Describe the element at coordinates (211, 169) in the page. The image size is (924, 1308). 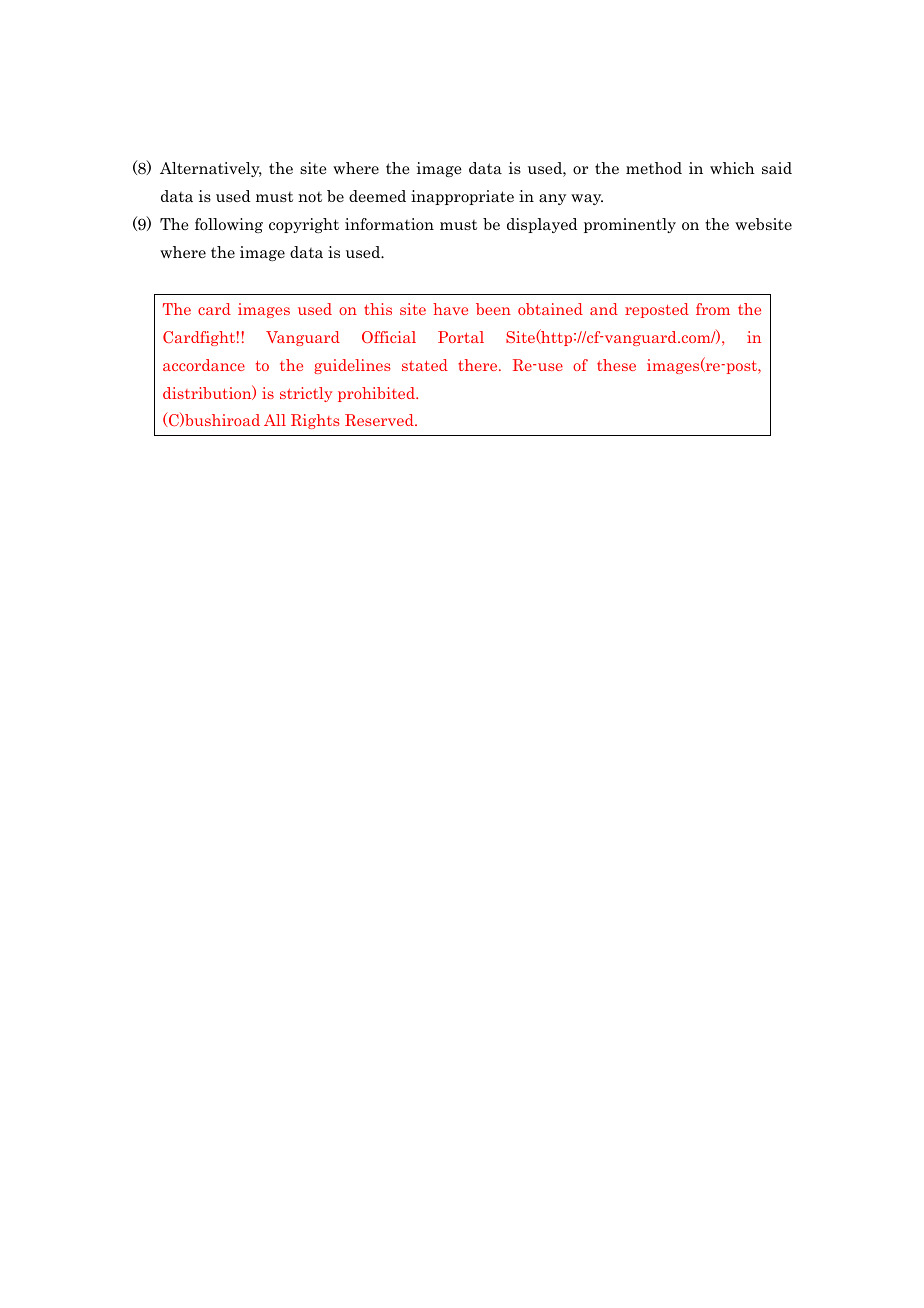
I see `Alternatively` at that location.
